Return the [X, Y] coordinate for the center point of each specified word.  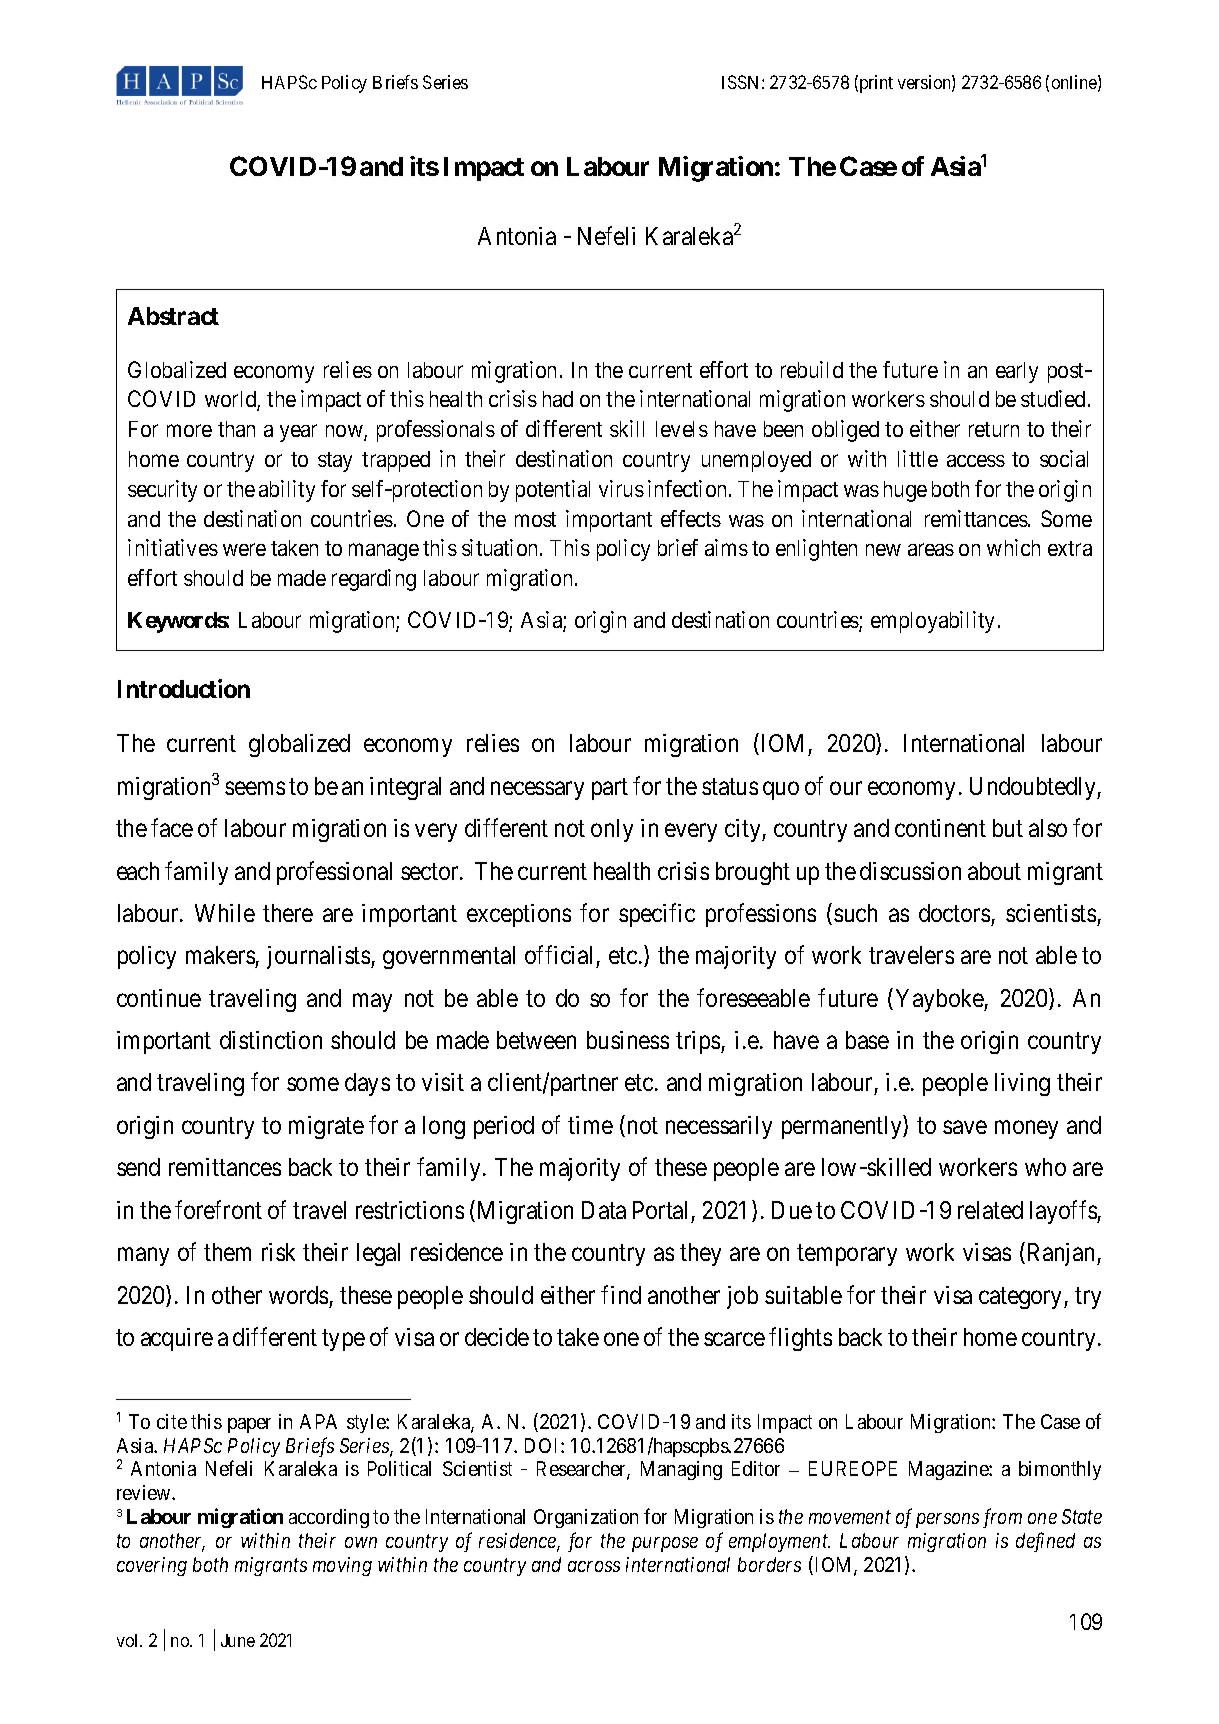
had [558, 399]
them [227, 1252]
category [1022, 1298]
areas [931, 550]
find [621, 1294]
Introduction [184, 688]
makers [221, 957]
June [238, 1640]
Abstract [173, 316]
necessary [537, 790]
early [1017, 372]
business [628, 1040]
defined [1045, 1542]
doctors [954, 913]
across [594, 1566]
